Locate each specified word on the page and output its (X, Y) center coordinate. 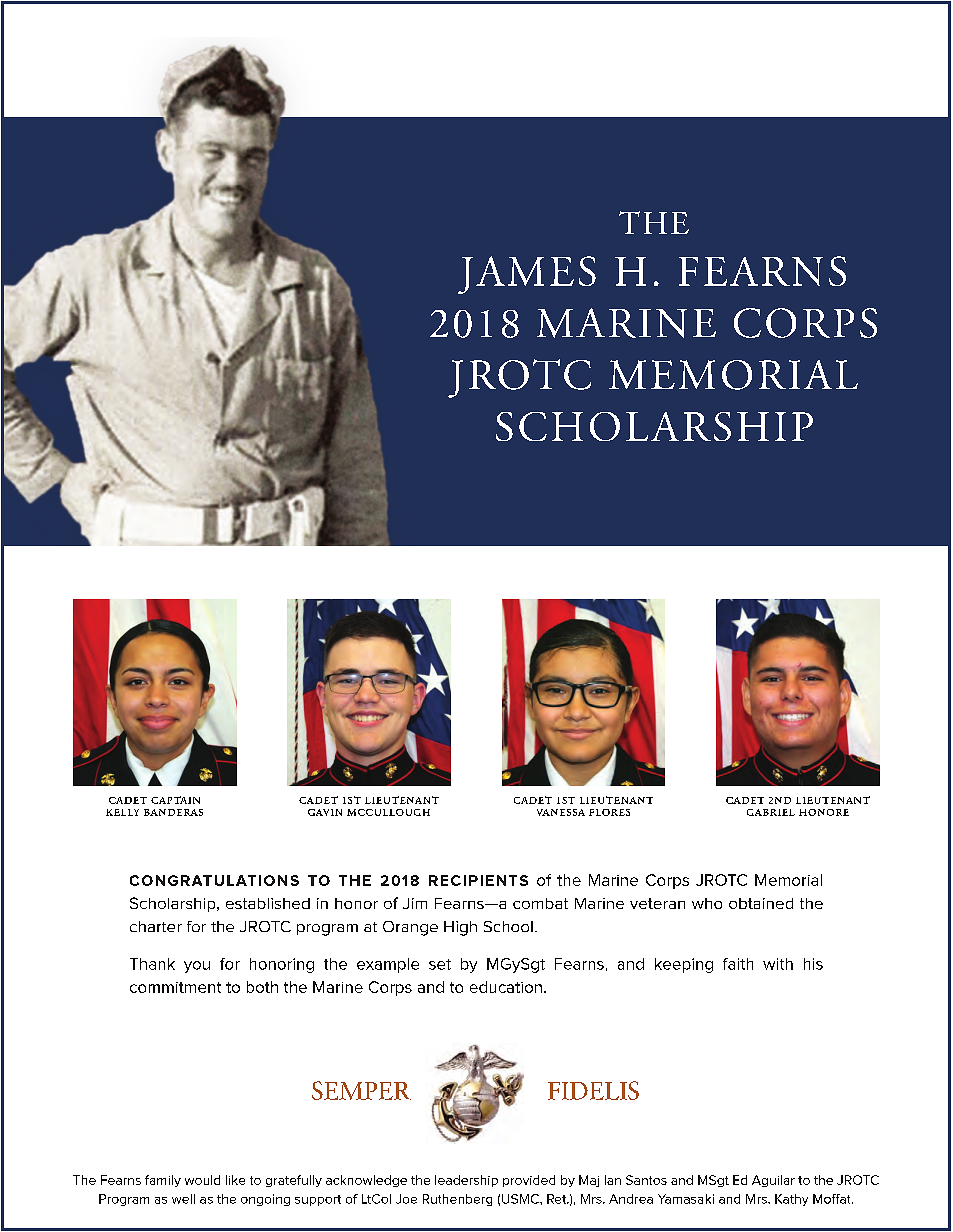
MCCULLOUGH (388, 812)
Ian (613, 1180)
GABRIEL (771, 812)
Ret (558, 1199)
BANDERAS (173, 812)
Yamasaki (686, 1199)
